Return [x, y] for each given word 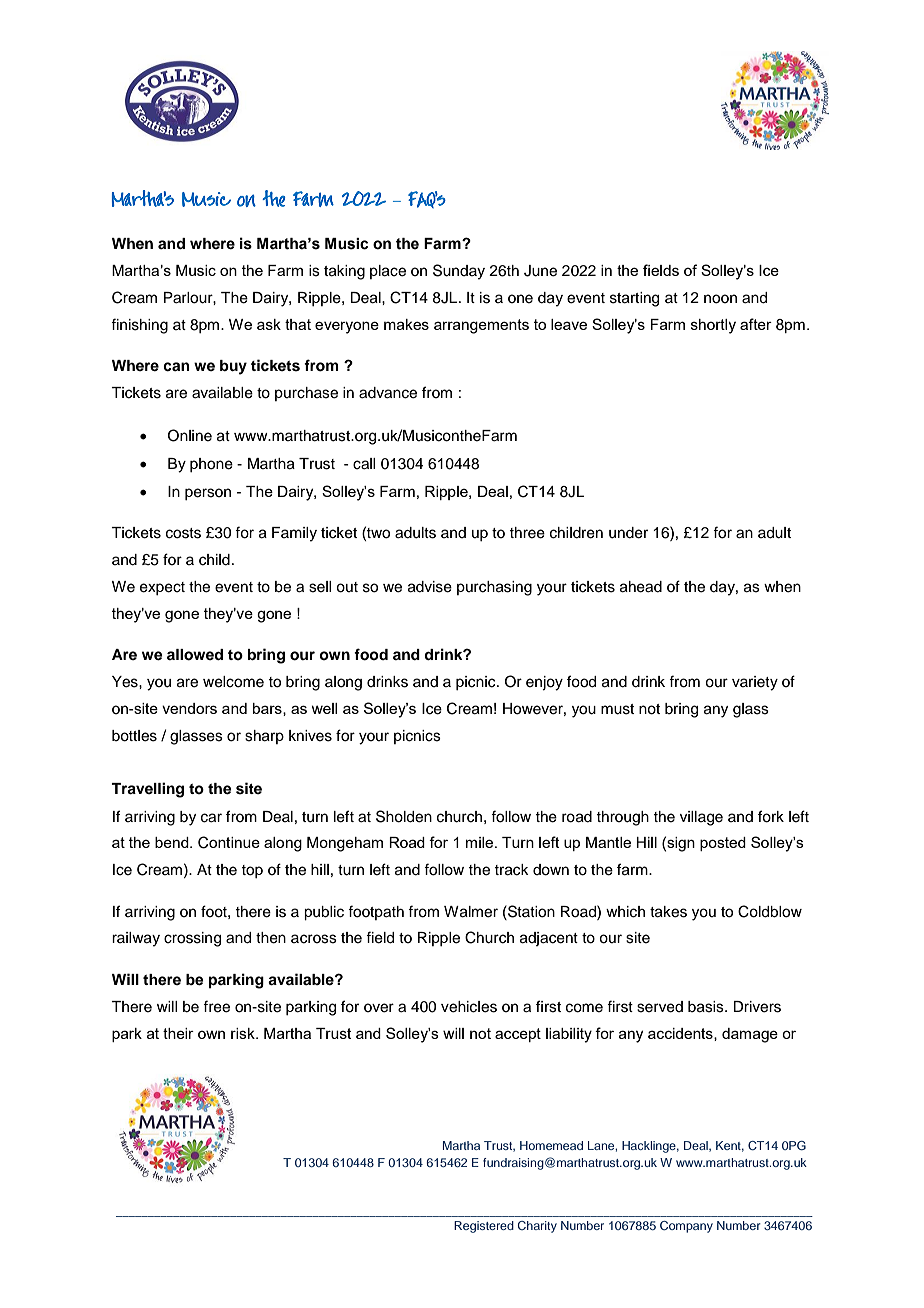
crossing [192, 939]
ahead [641, 587]
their [178, 1033]
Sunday [459, 272]
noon [720, 299]
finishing [139, 326]
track [511, 870]
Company [686, 1227]
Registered [484, 1227]
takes [668, 912]
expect [162, 588]
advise [430, 587]
